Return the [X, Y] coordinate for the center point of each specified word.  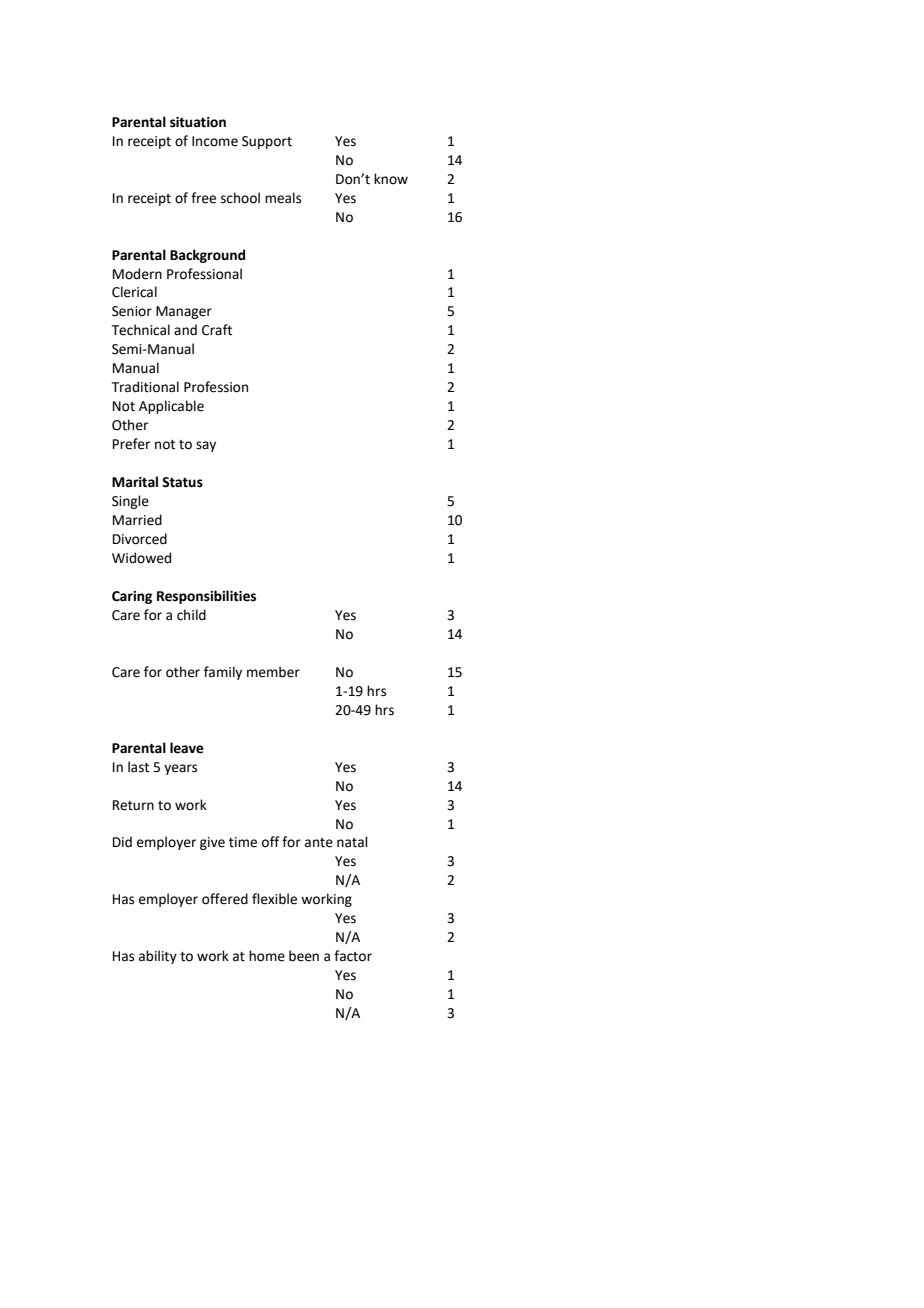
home [267, 956]
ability [158, 957]
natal [352, 842]
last [138, 767]
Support [267, 142]
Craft [217, 330]
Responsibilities [206, 597]
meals [283, 198]
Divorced [140, 539]
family [223, 673]
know [391, 179]
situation [198, 122]
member [273, 672]
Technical [141, 330]
